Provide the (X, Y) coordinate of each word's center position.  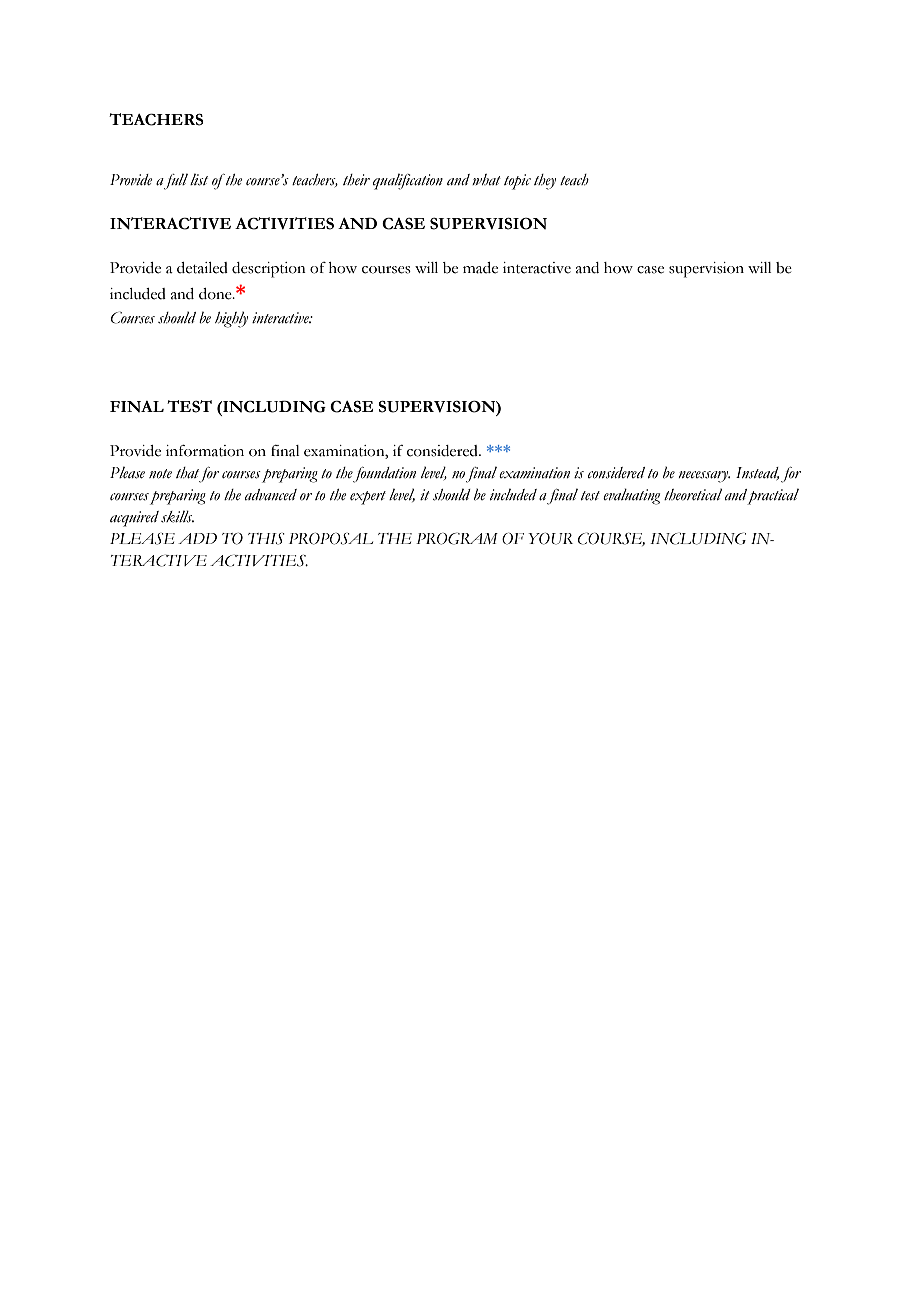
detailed (202, 268)
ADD (197, 538)
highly (231, 319)
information (205, 451)
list (199, 179)
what (486, 179)
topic (517, 182)
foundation (384, 475)
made (480, 268)
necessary (704, 477)
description (269, 270)
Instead (757, 473)
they (545, 182)
